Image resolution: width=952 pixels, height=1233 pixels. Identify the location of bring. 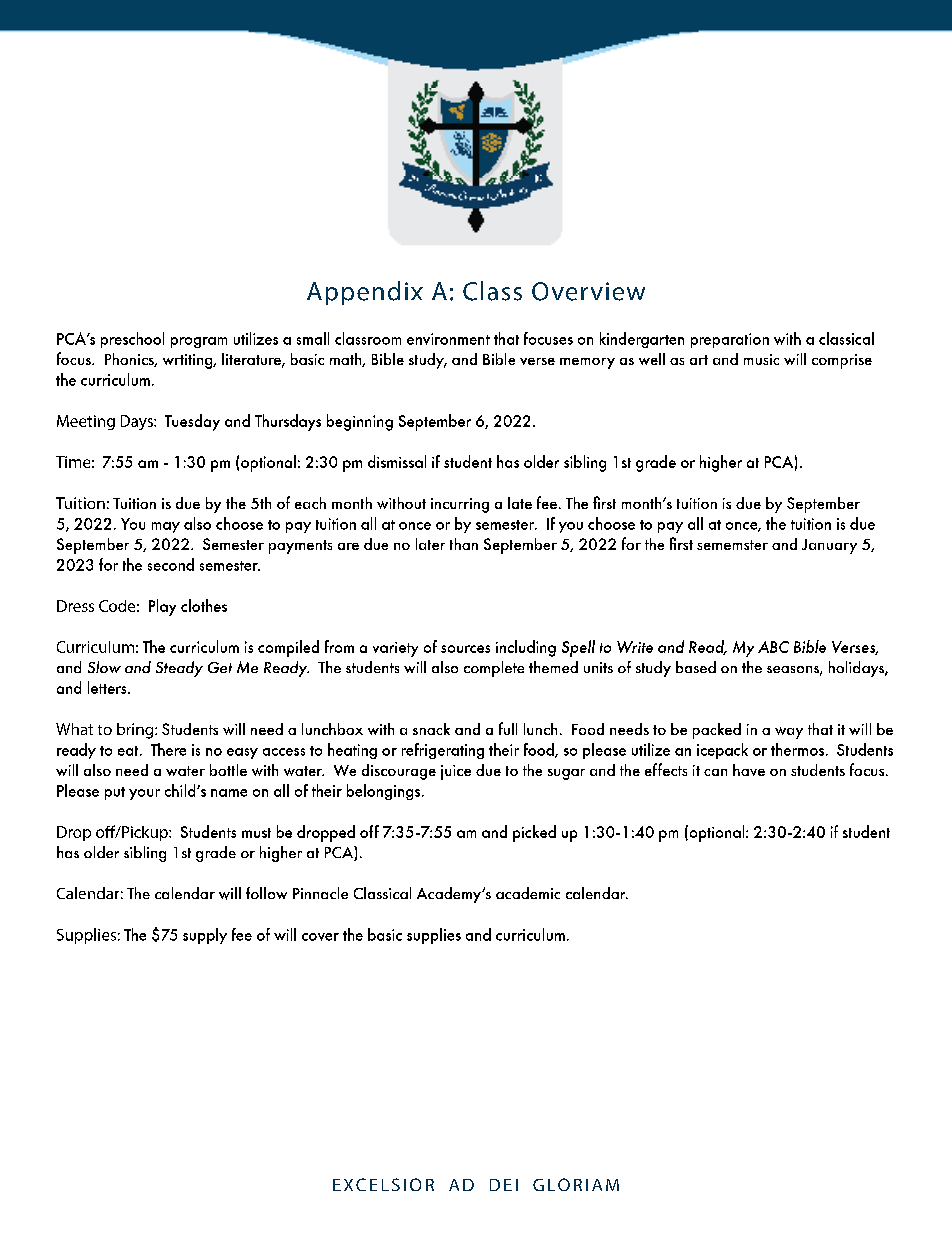
(136, 731).
